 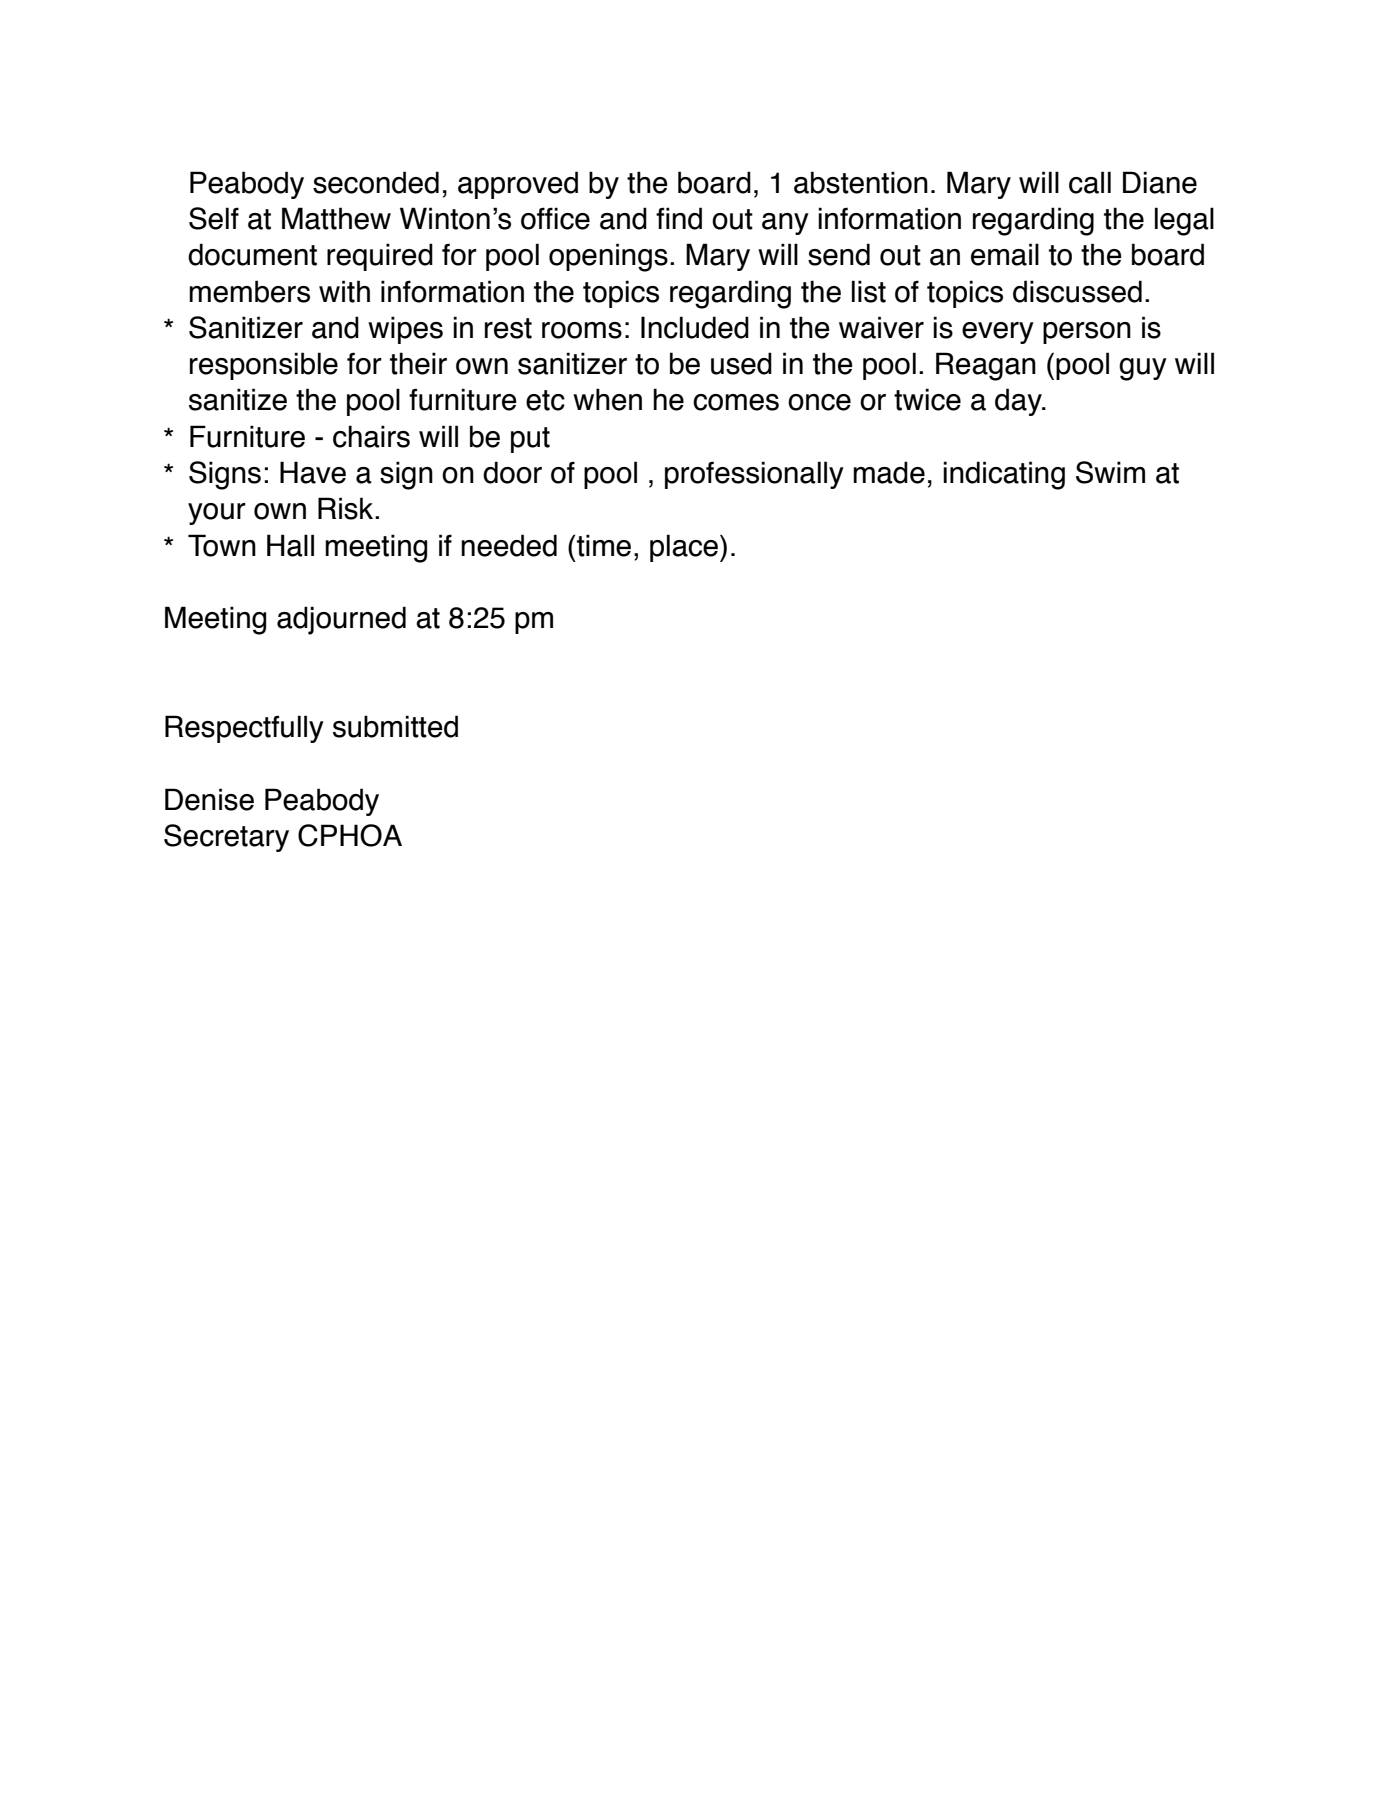 I want to click on submitted, so click(x=395, y=726).
